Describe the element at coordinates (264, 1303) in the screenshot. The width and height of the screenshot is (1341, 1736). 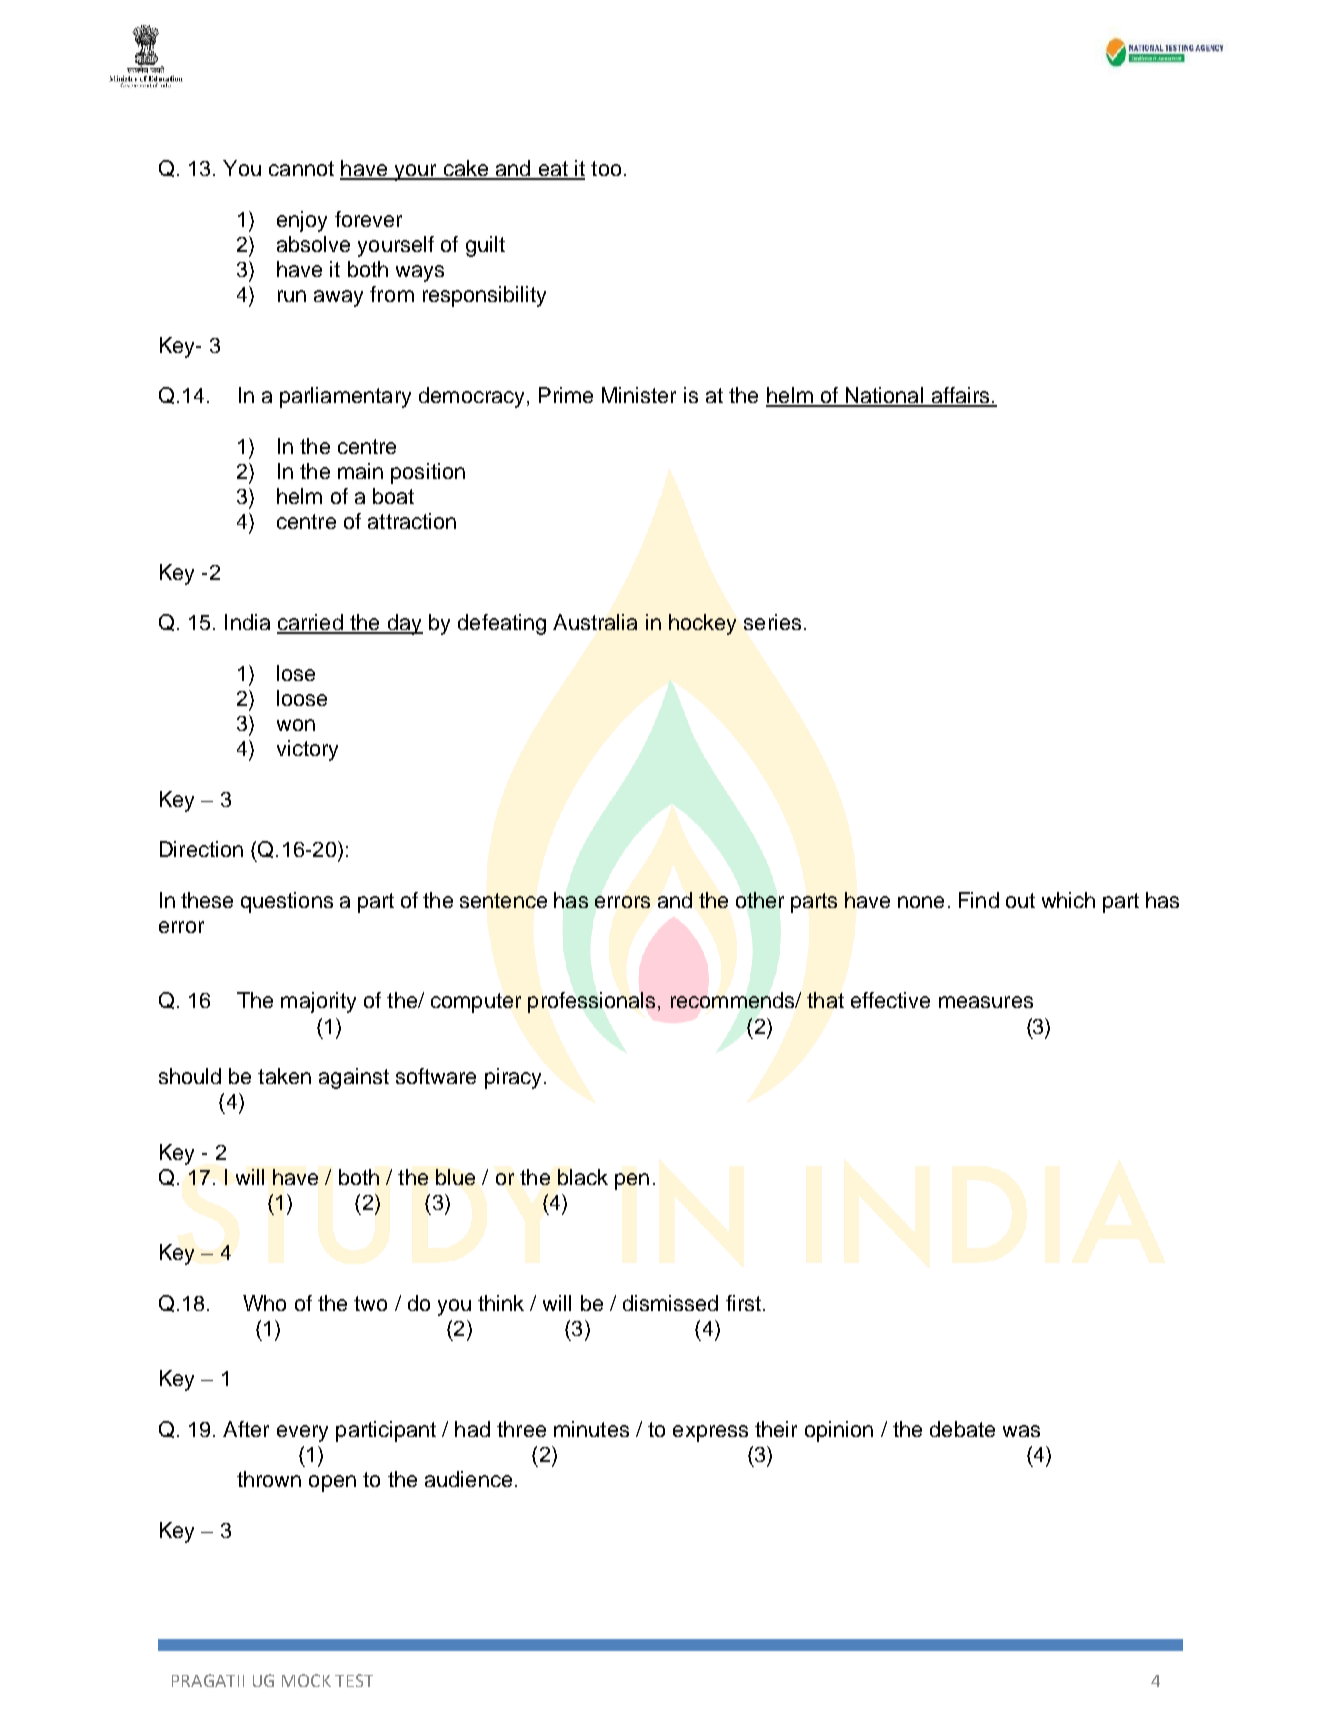
I see `Who` at that location.
